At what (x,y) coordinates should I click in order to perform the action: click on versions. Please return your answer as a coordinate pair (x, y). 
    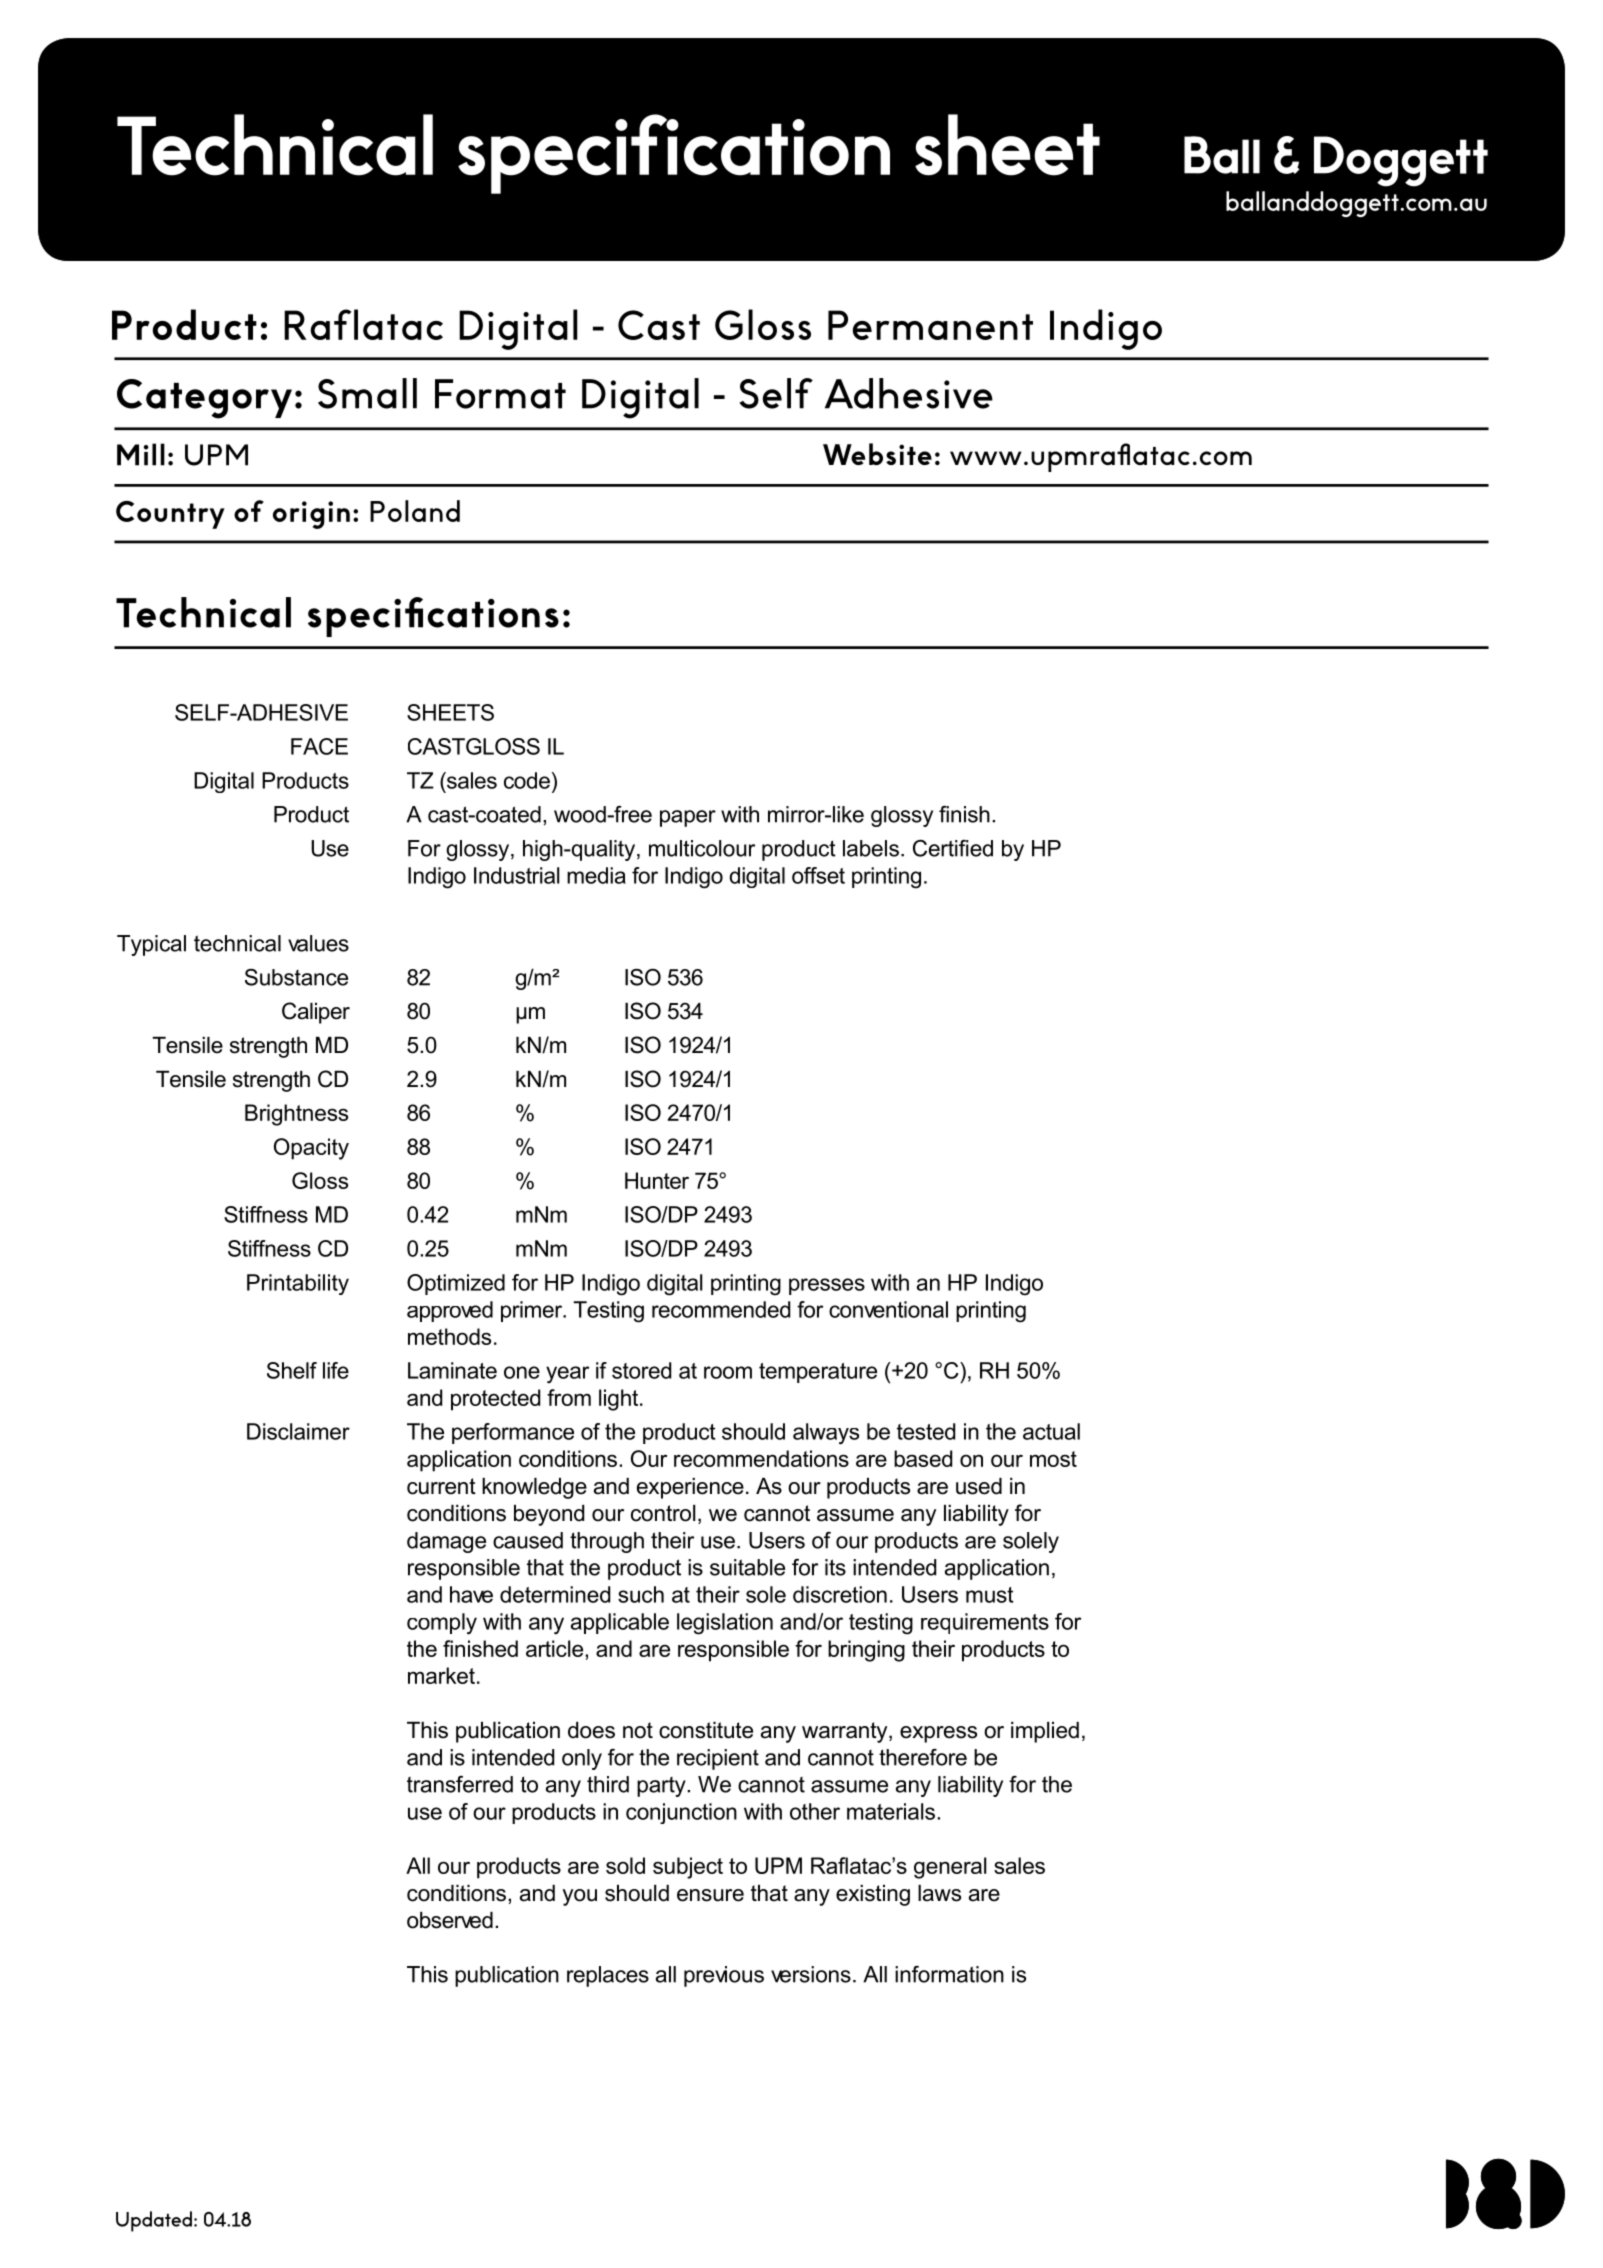
    Looking at the image, I should click on (811, 1974).
